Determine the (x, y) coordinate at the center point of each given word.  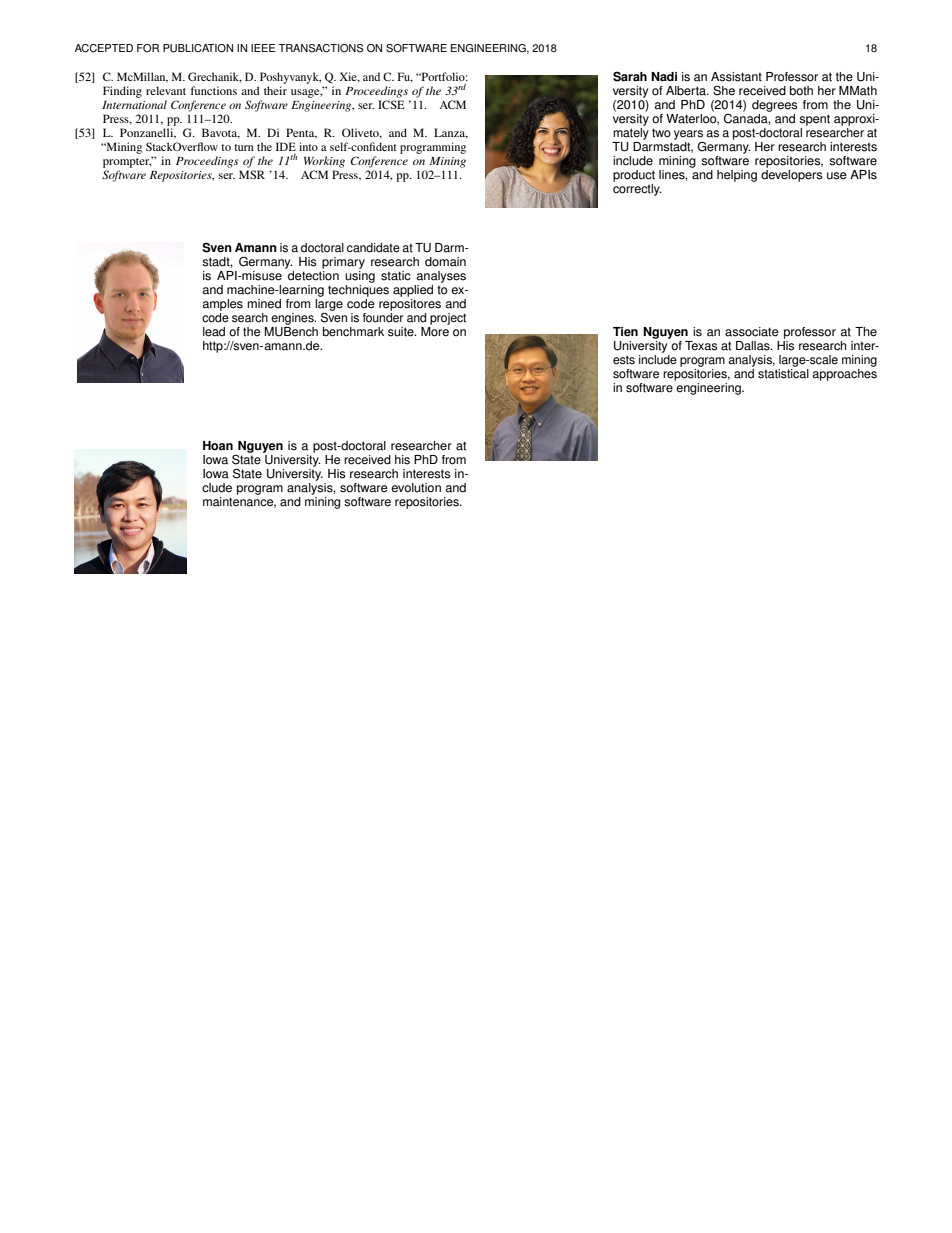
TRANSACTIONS (320, 48)
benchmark (353, 332)
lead (214, 332)
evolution (416, 488)
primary (343, 263)
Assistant (736, 77)
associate (752, 332)
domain (445, 262)
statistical (783, 374)
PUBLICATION (198, 48)
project (448, 319)
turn (244, 147)
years (688, 136)
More (435, 330)
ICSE (391, 104)
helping (737, 176)
